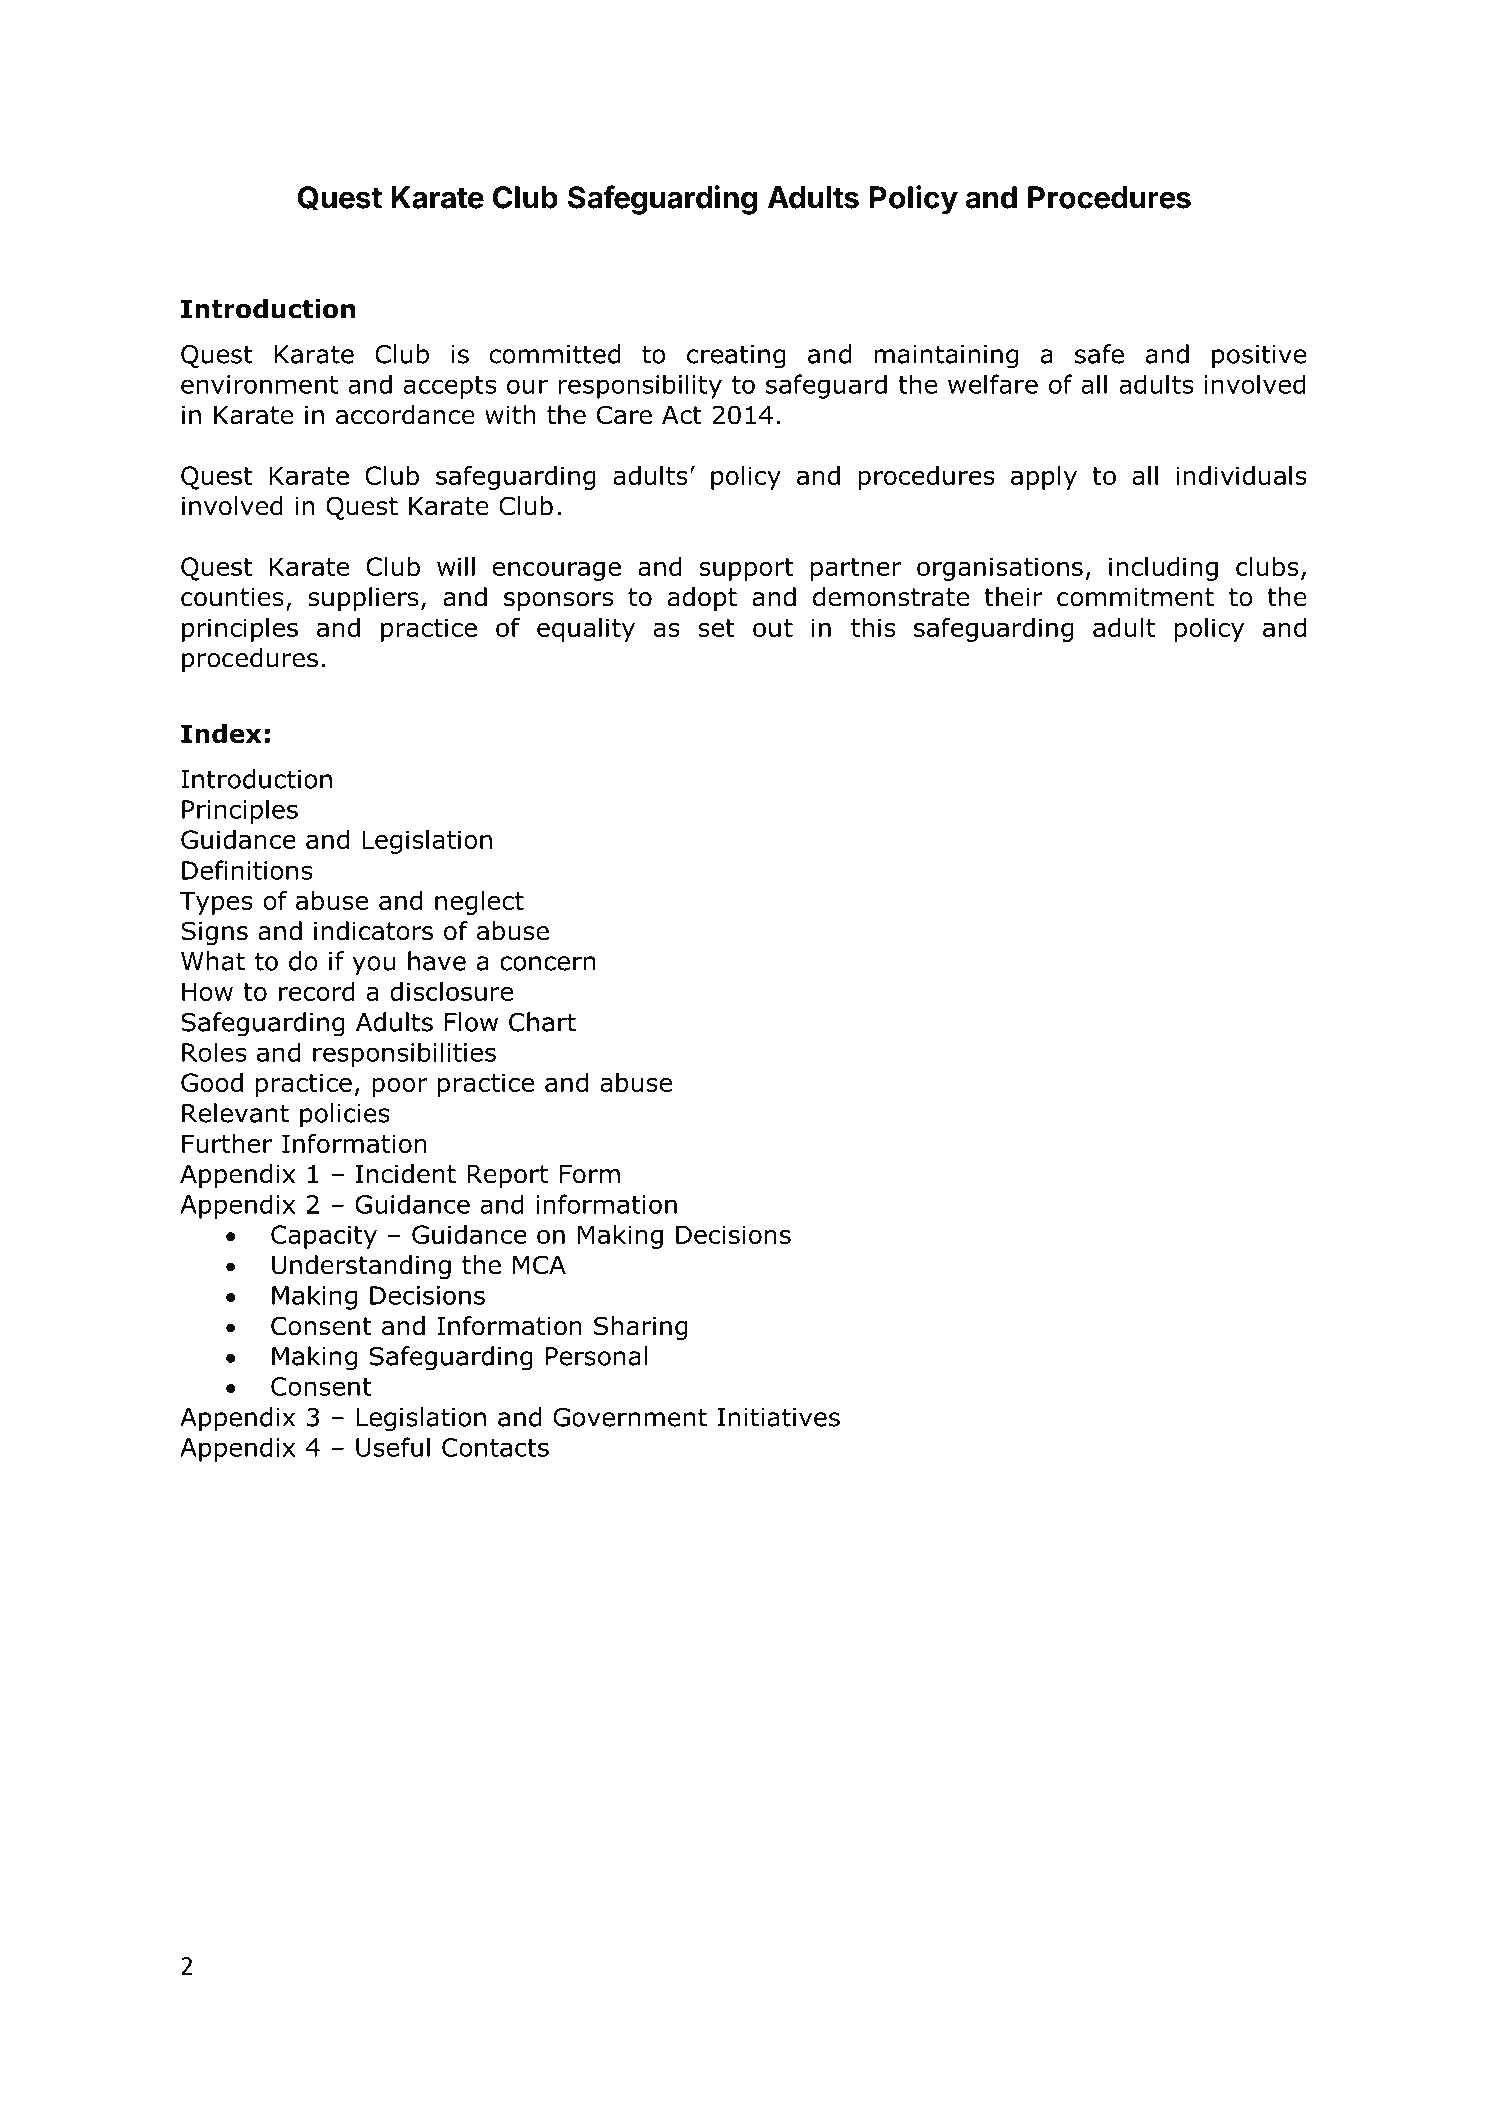 Image resolution: width=1488 pixels, height=2104 pixels. What do you see at coordinates (630, 1417) in the document?
I see `Government` at bounding box center [630, 1417].
